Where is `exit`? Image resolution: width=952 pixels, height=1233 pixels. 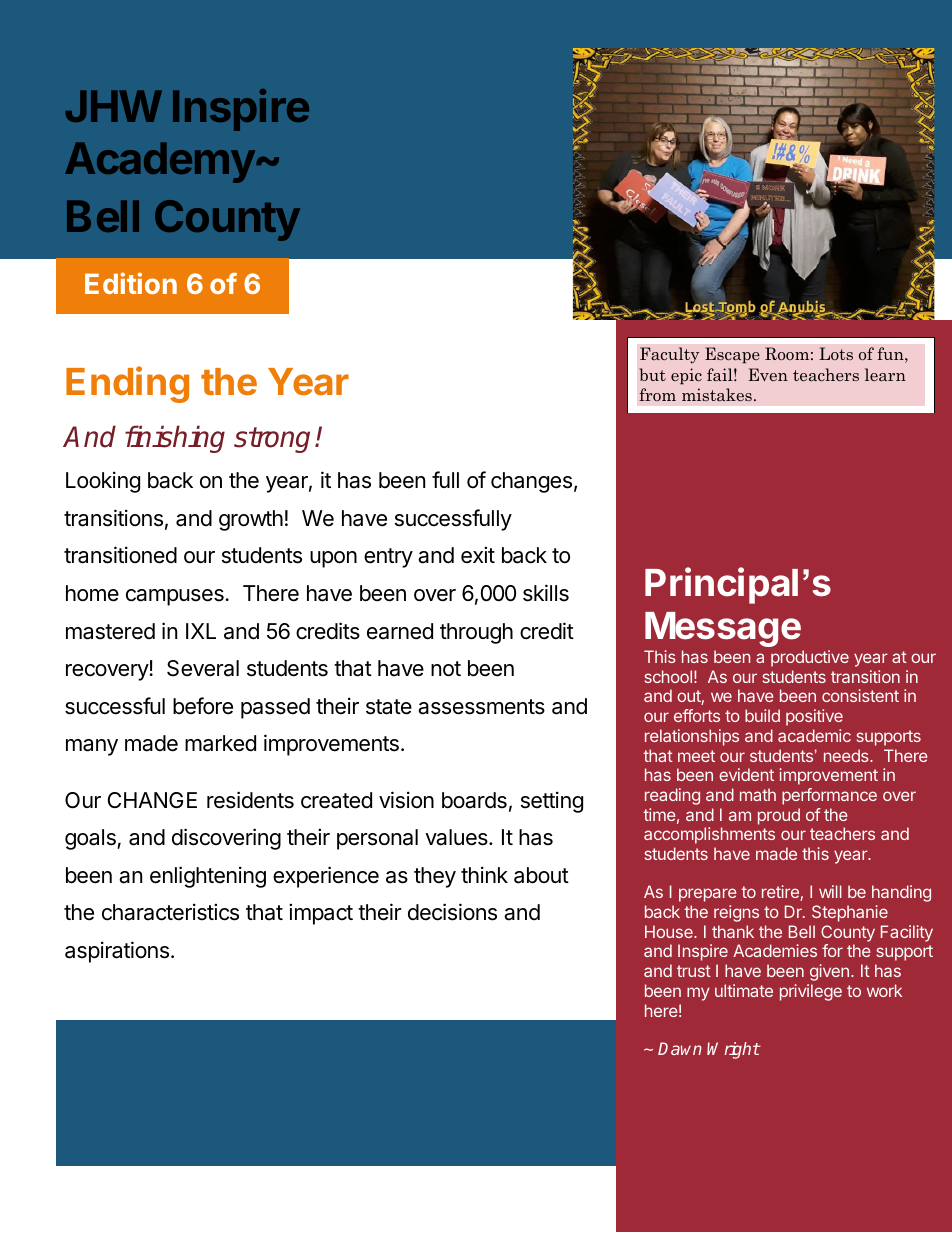
exit is located at coordinates (478, 555).
